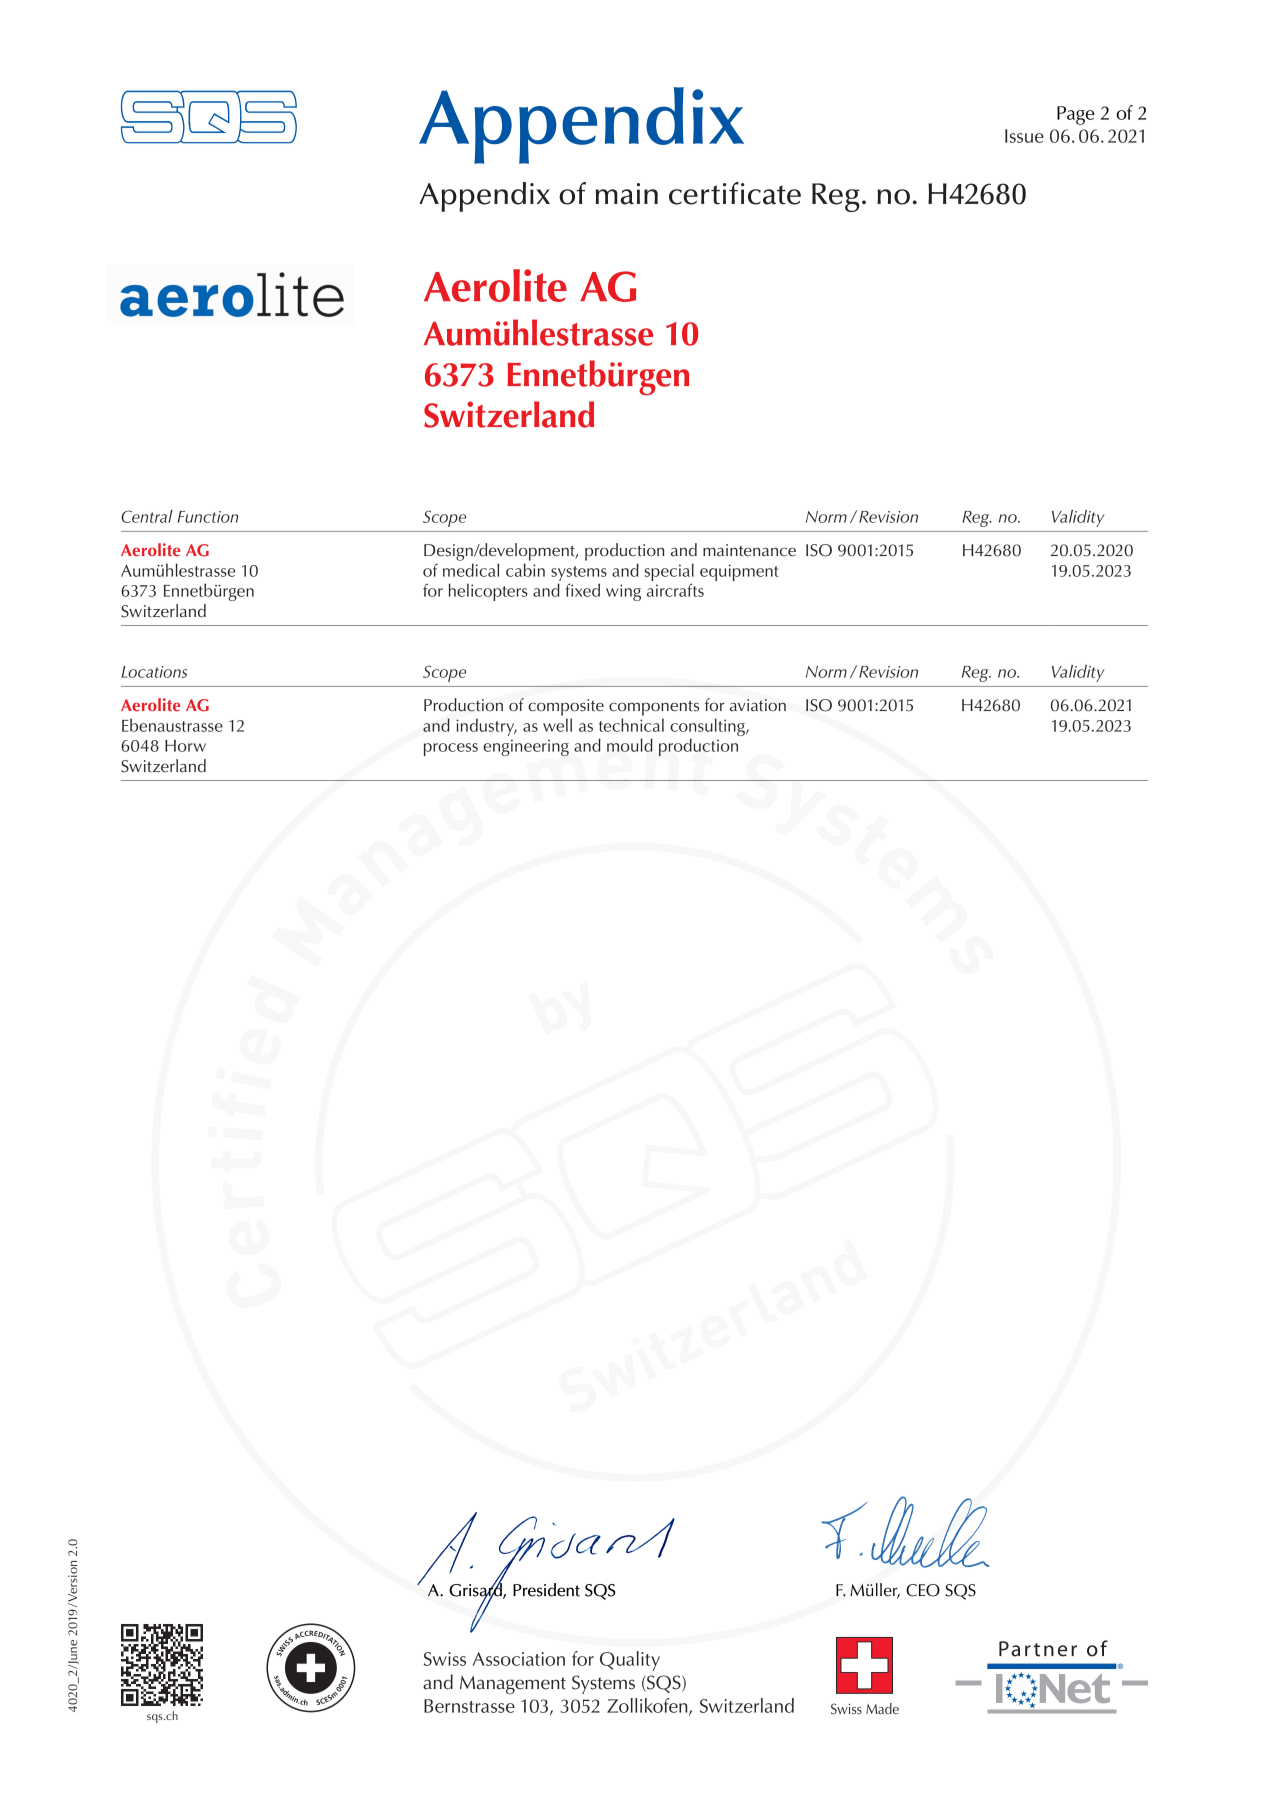  What do you see at coordinates (735, 193) in the screenshot?
I see `certificate` at bounding box center [735, 193].
